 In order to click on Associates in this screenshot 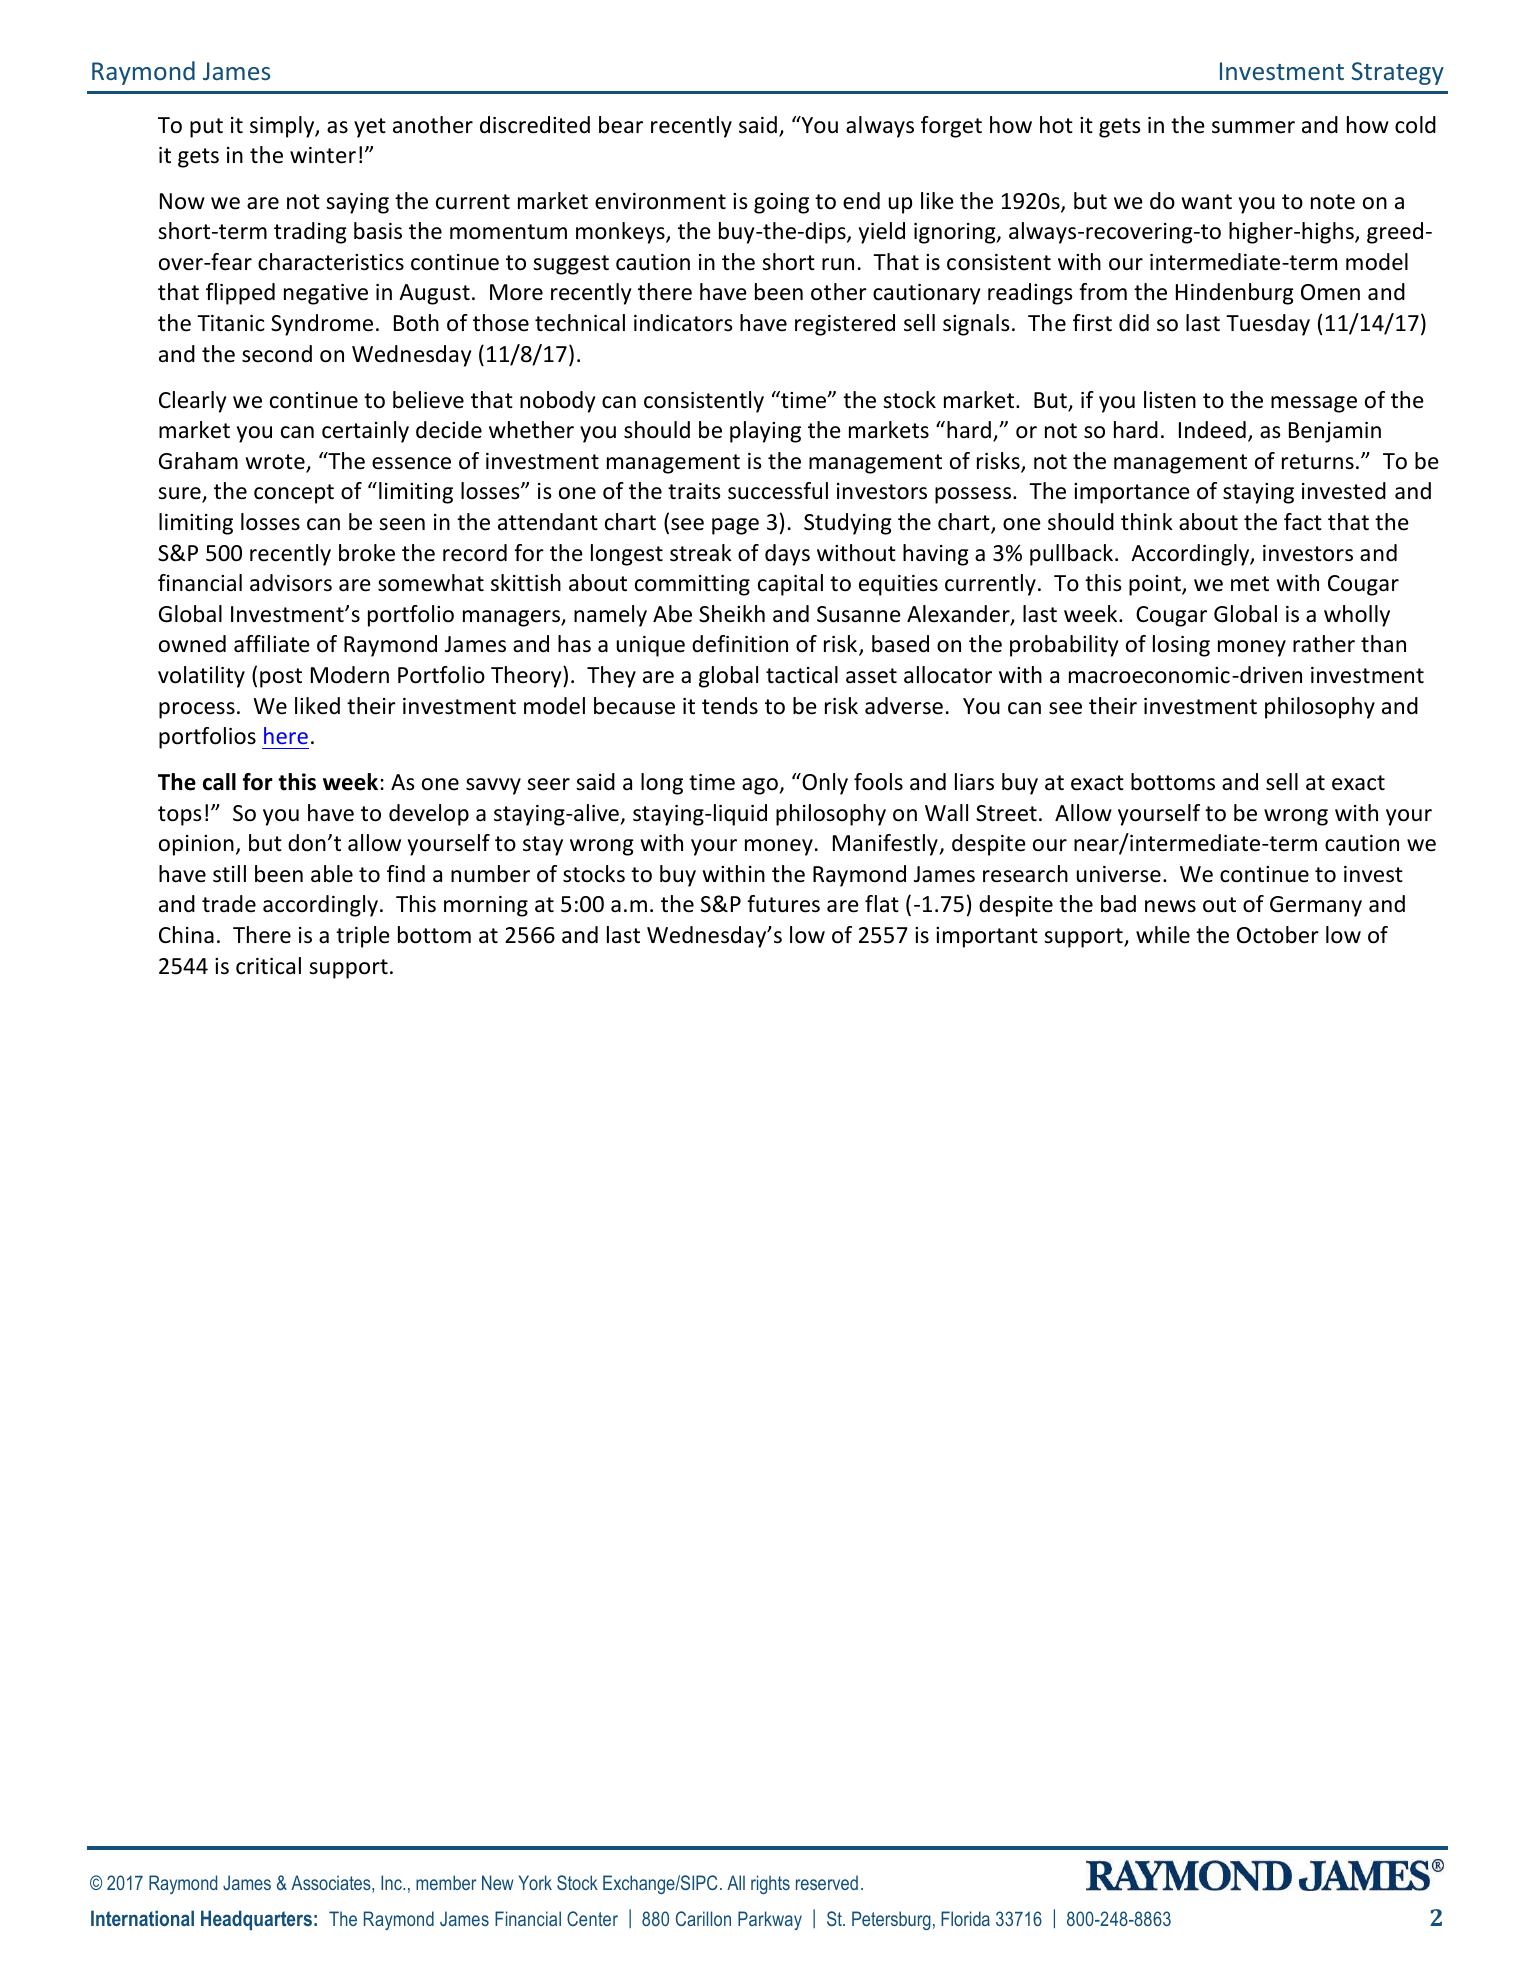, I will do `click(332, 1884)`.
